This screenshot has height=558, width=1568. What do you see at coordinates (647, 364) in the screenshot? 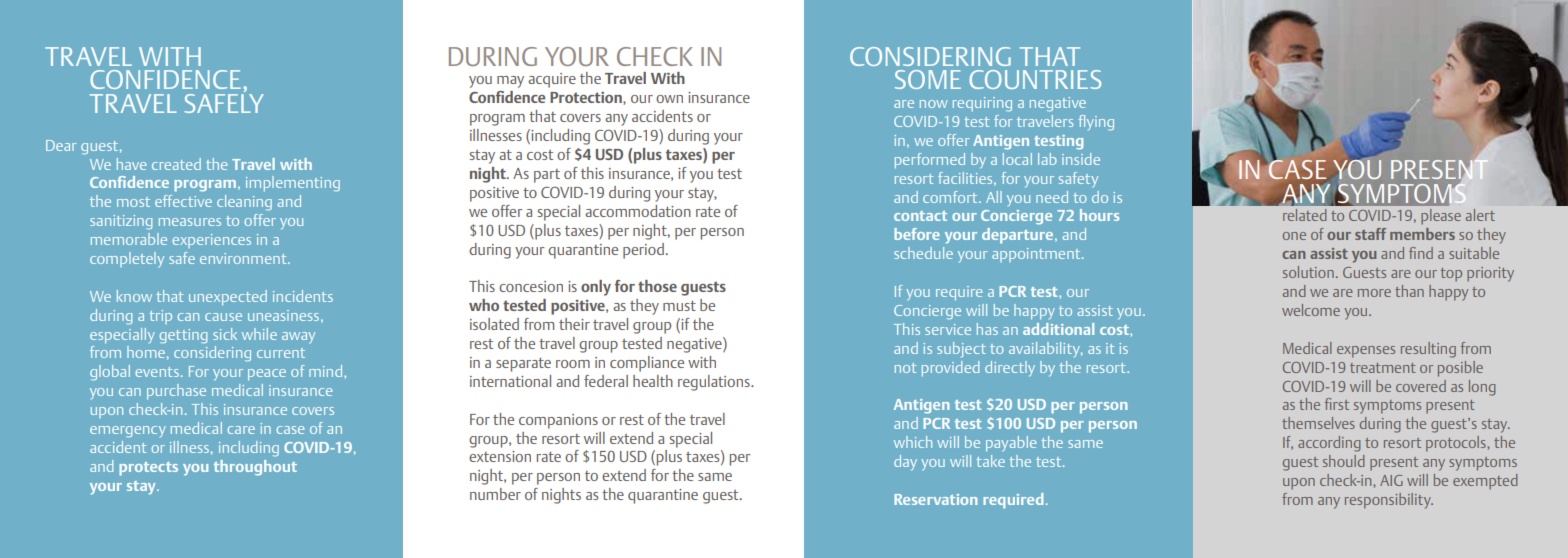
I see `compliance` at bounding box center [647, 364].
